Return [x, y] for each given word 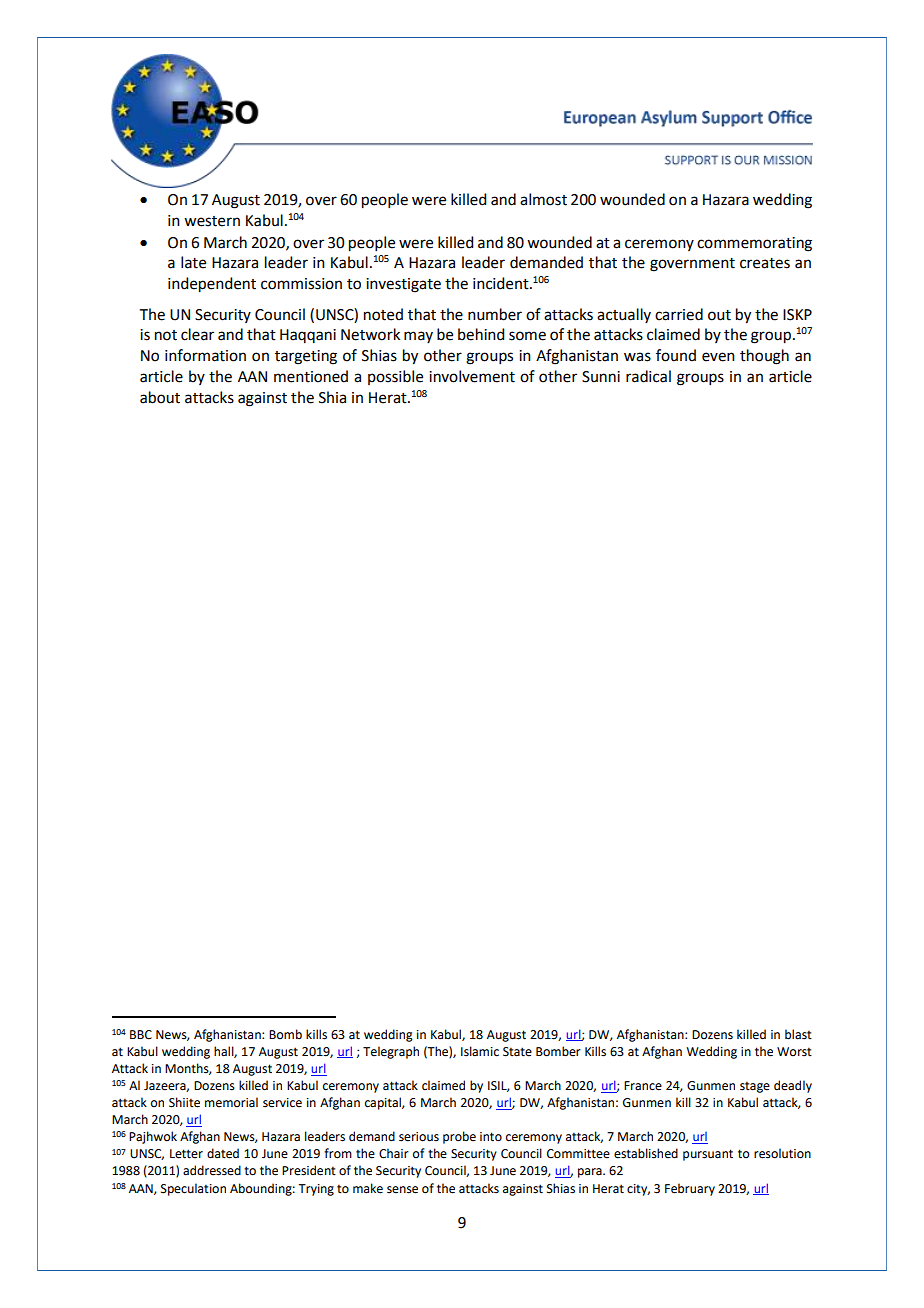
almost [543, 199]
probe [459, 1137]
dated [223, 1153]
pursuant [708, 1155]
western [212, 221]
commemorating [754, 244]
